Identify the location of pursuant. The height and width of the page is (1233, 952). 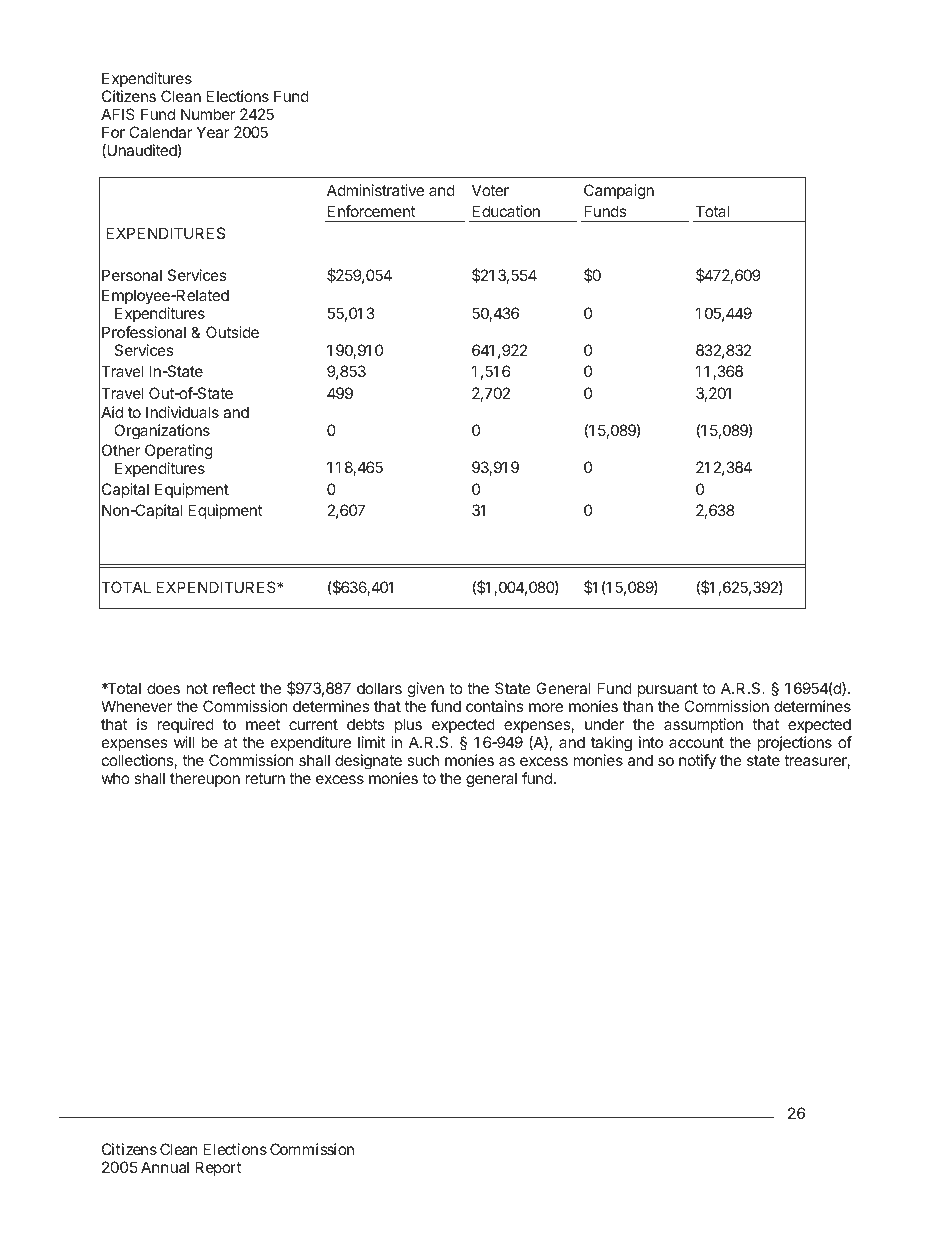
(668, 690).
